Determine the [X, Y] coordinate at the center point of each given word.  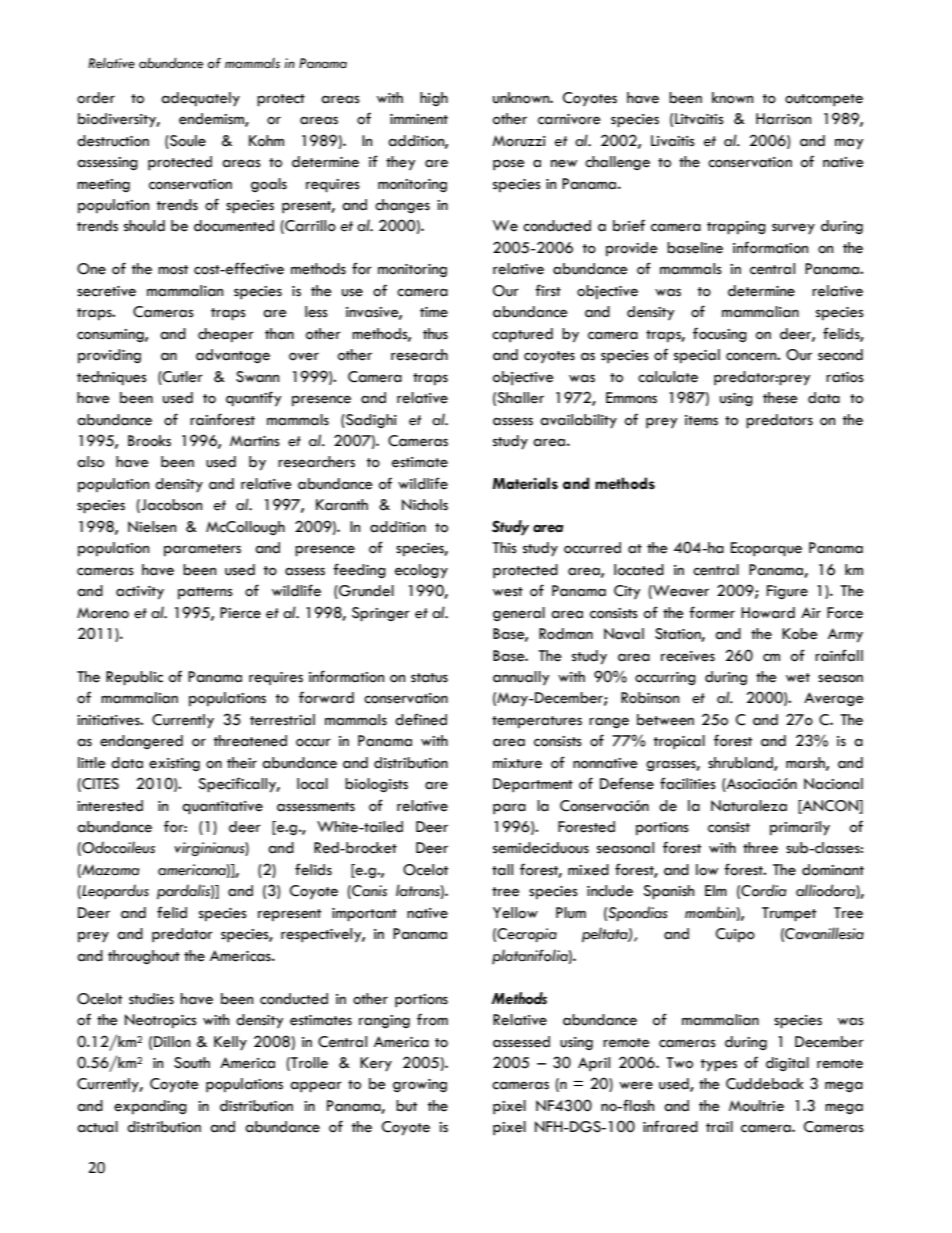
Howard [768, 613]
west [508, 592]
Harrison [783, 119]
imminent [419, 119]
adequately [200, 99]
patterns [205, 593]
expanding [150, 1107]
